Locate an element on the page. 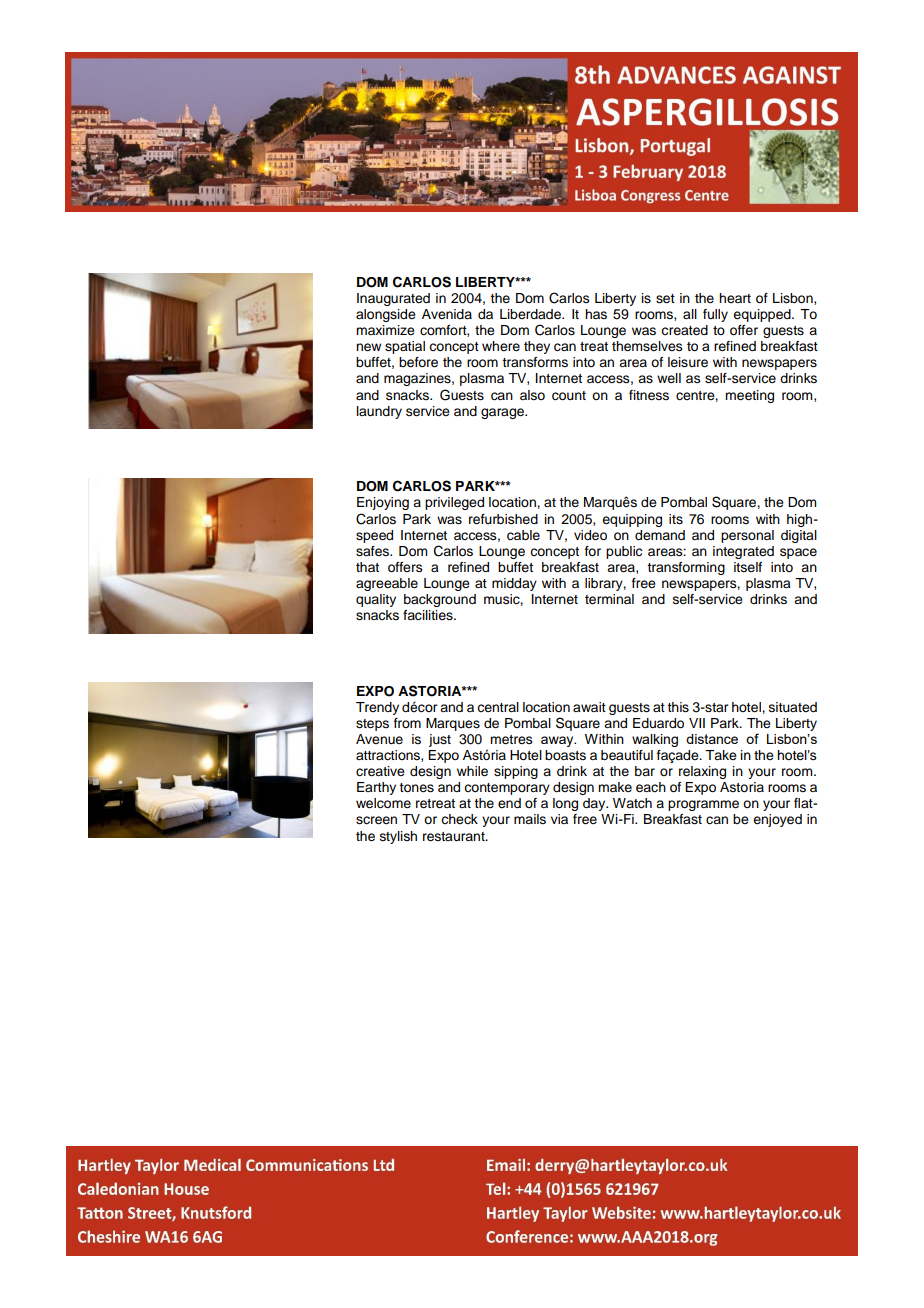  equipping is located at coordinates (632, 520).
